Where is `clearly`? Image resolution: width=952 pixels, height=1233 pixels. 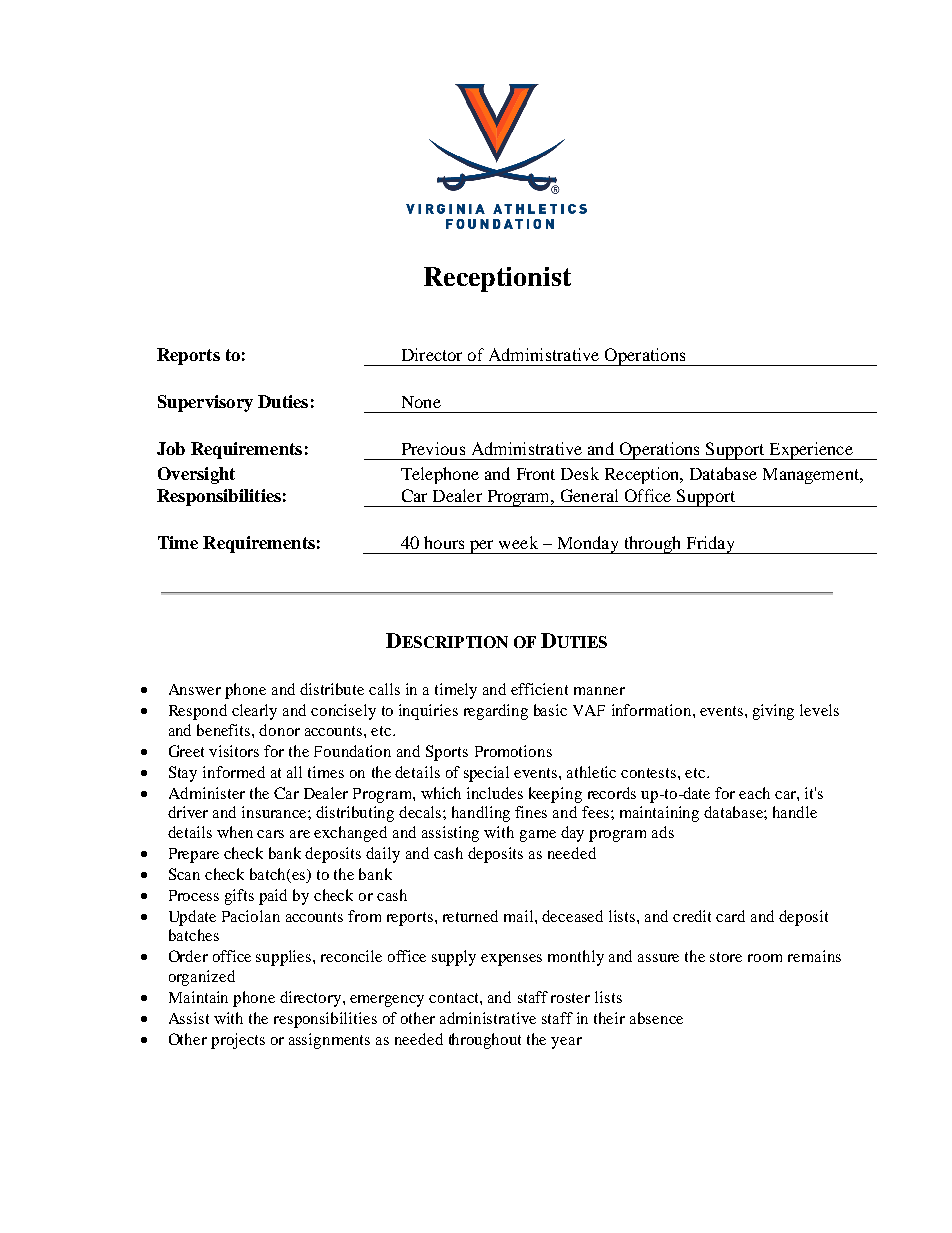
clearly is located at coordinates (254, 712).
